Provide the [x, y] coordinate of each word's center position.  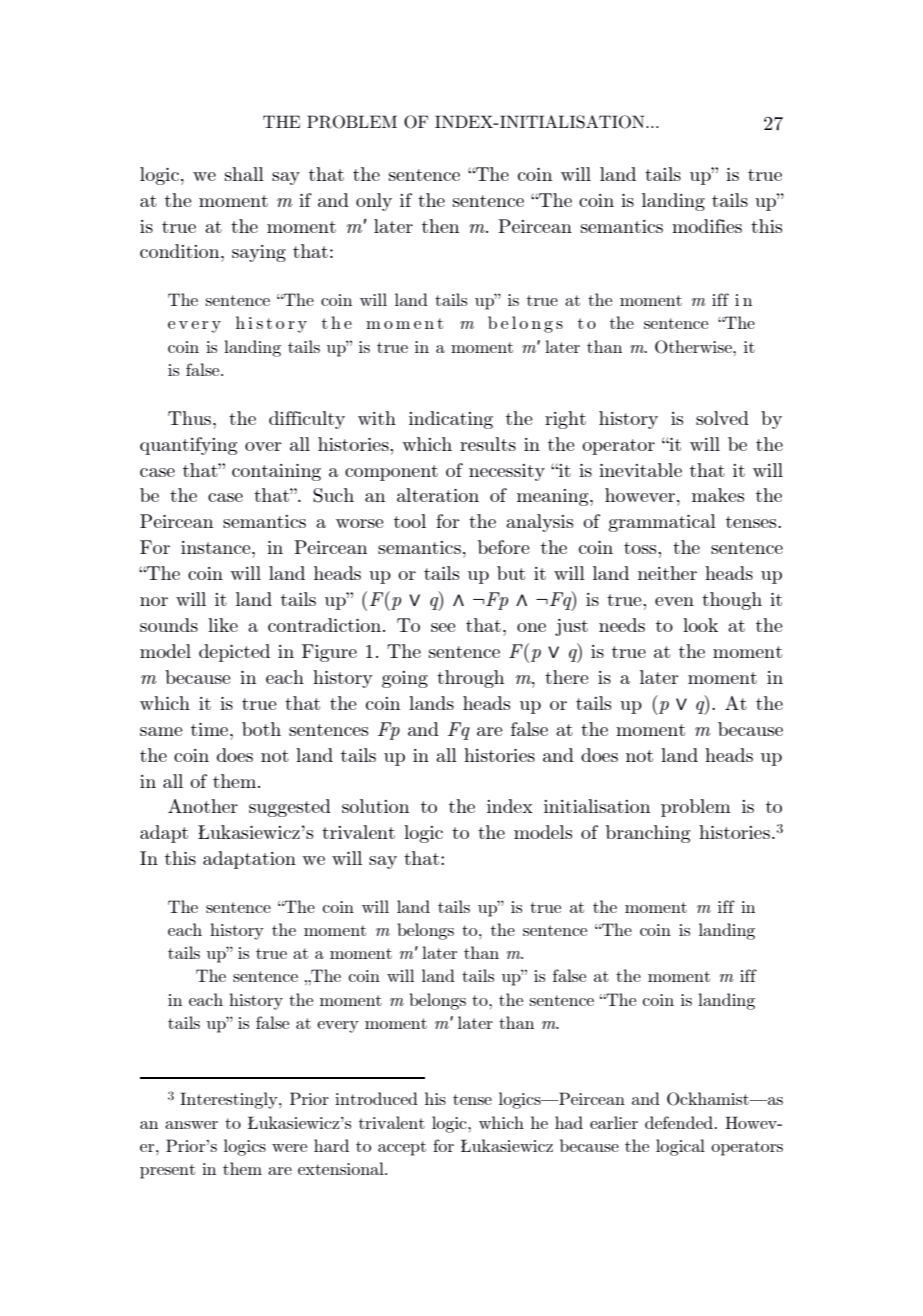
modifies [707, 226]
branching [648, 834]
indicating [451, 420]
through [470, 679]
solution [375, 806]
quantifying [188, 446]
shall [244, 174]
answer [191, 1125]
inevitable [640, 470]
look [700, 625]
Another [203, 806]
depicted [234, 653]
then [440, 226]
